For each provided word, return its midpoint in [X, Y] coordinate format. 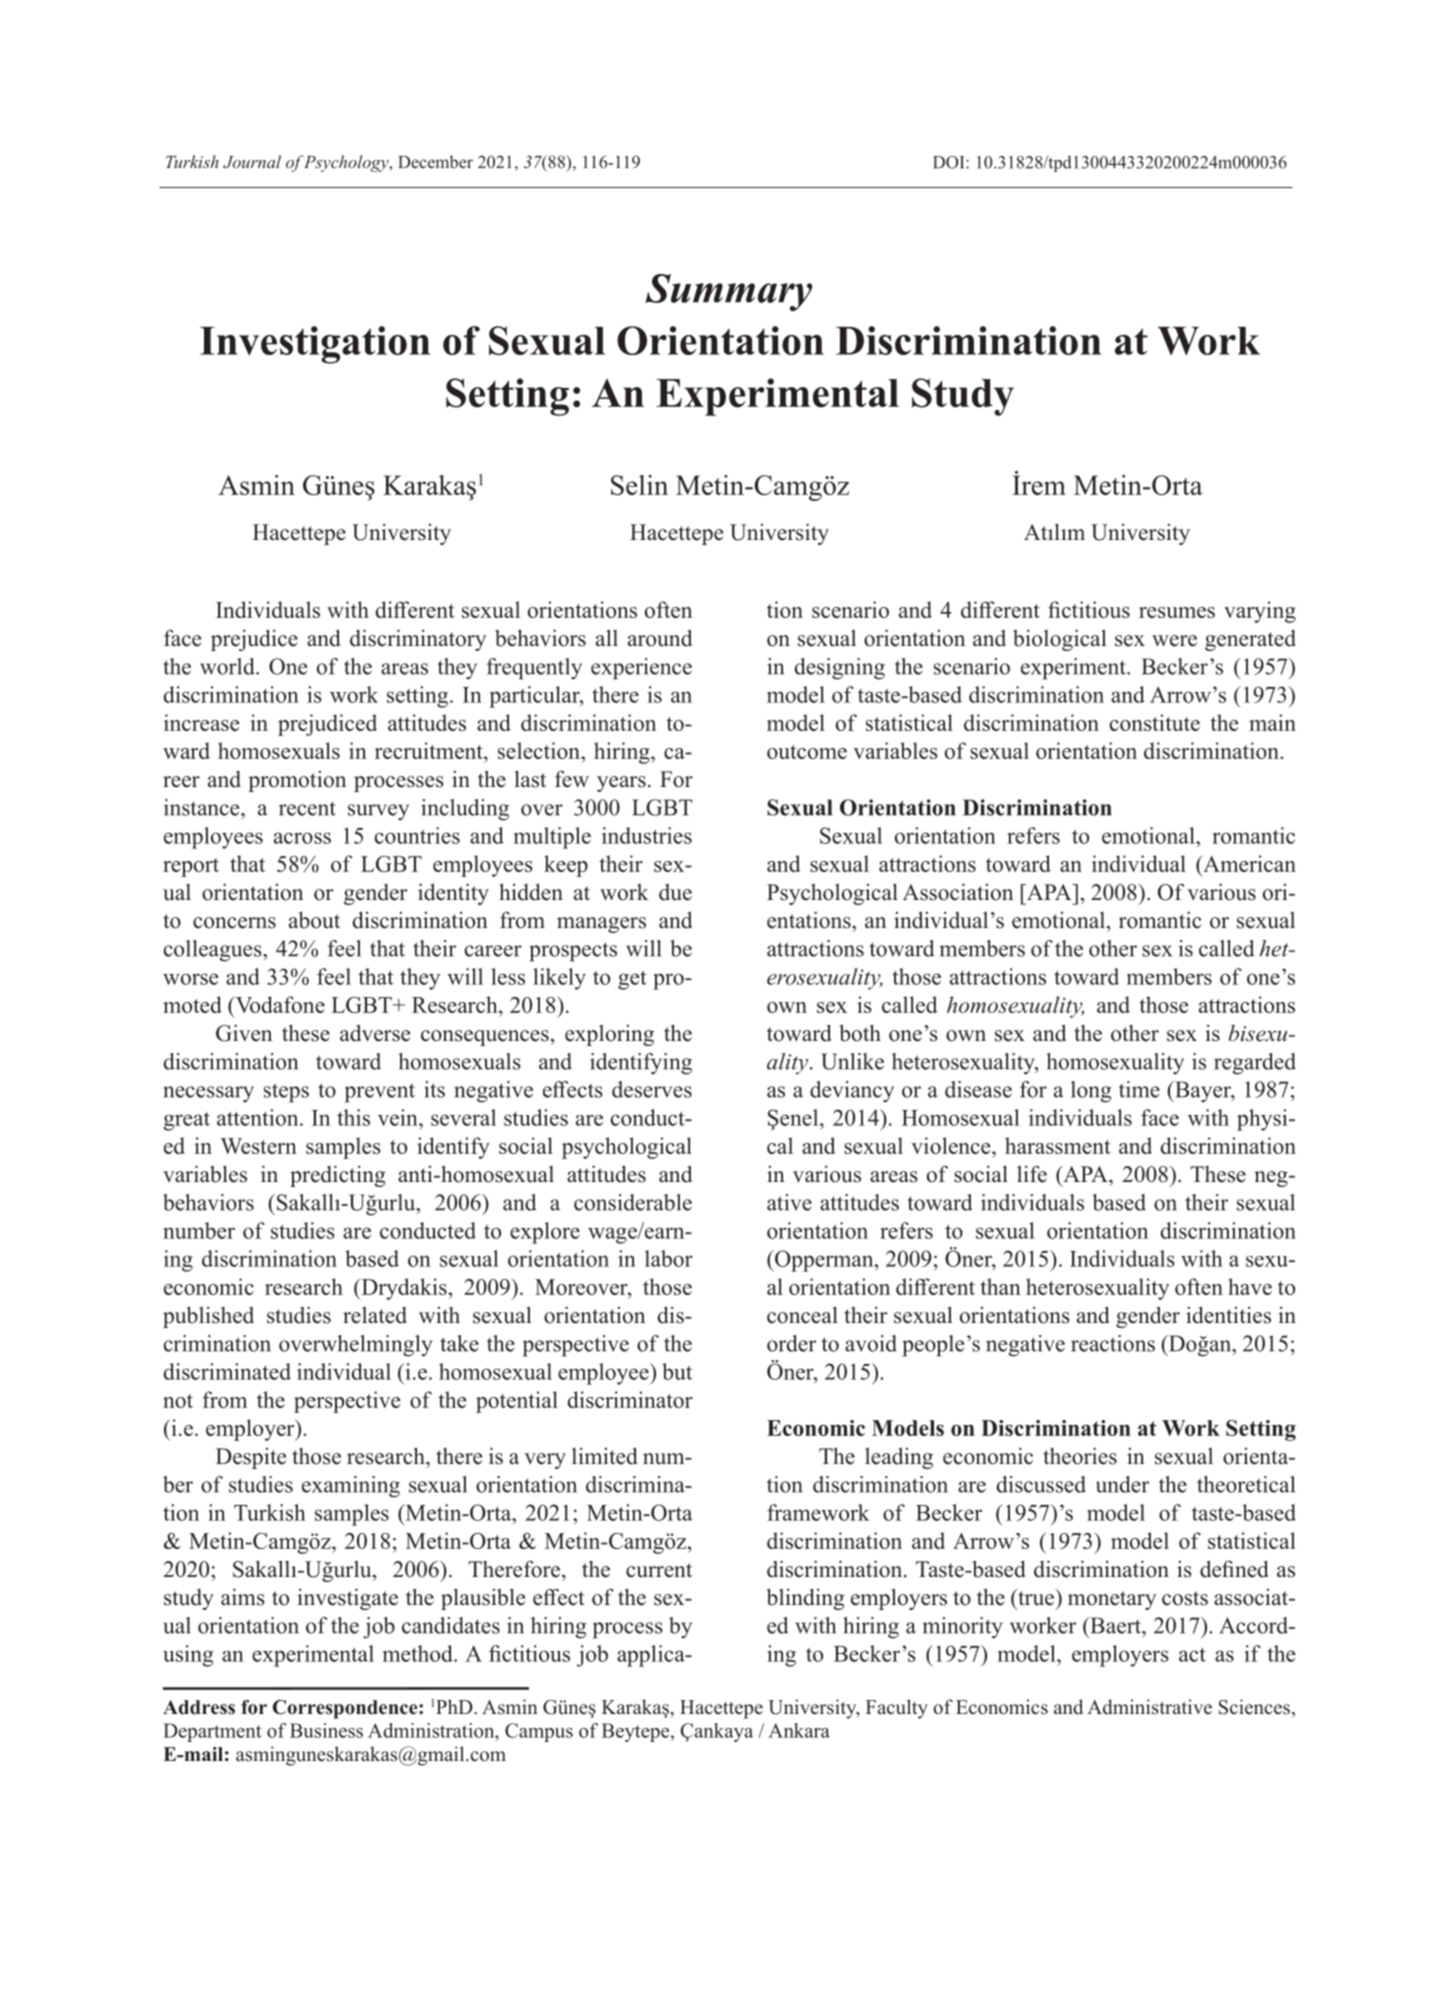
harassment [1057, 1145]
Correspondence [346, 1709]
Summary [728, 293]
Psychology [347, 163]
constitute [1155, 722]
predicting [338, 1176]
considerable [633, 1202]
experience [641, 669]
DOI [950, 162]
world [228, 666]
